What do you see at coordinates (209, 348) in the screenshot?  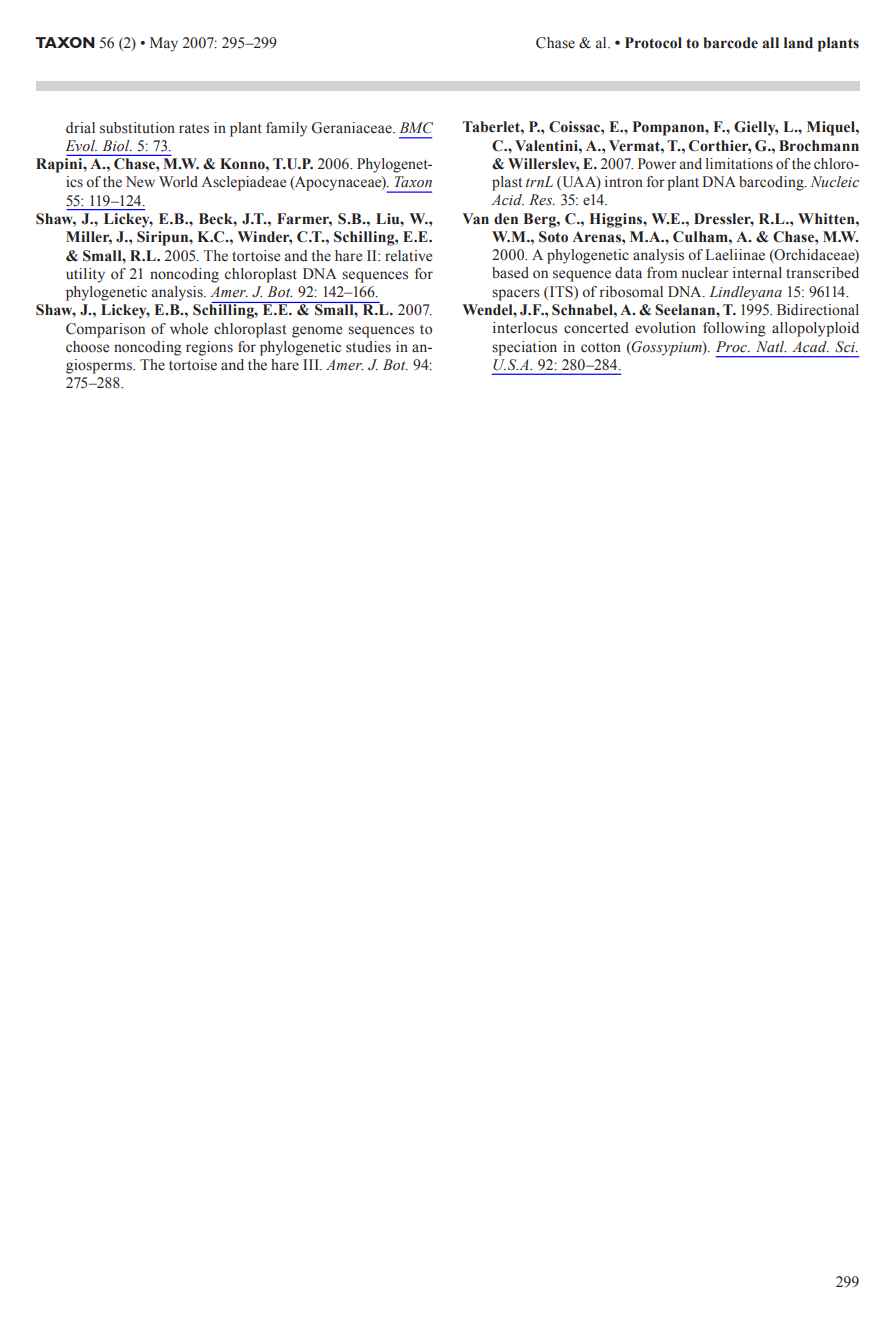 I see `regions` at bounding box center [209, 348].
